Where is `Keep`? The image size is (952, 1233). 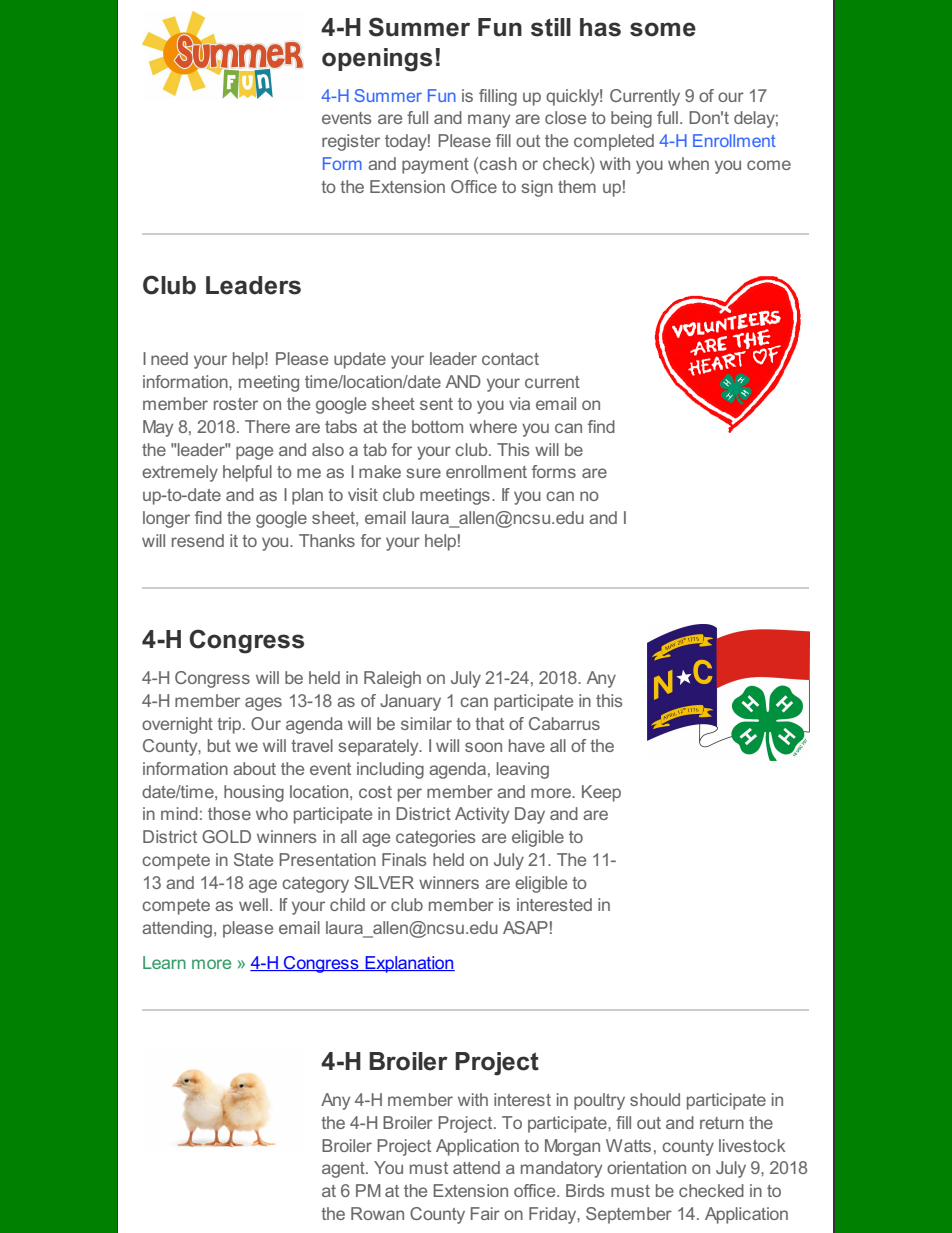
Keep is located at coordinates (601, 793).
